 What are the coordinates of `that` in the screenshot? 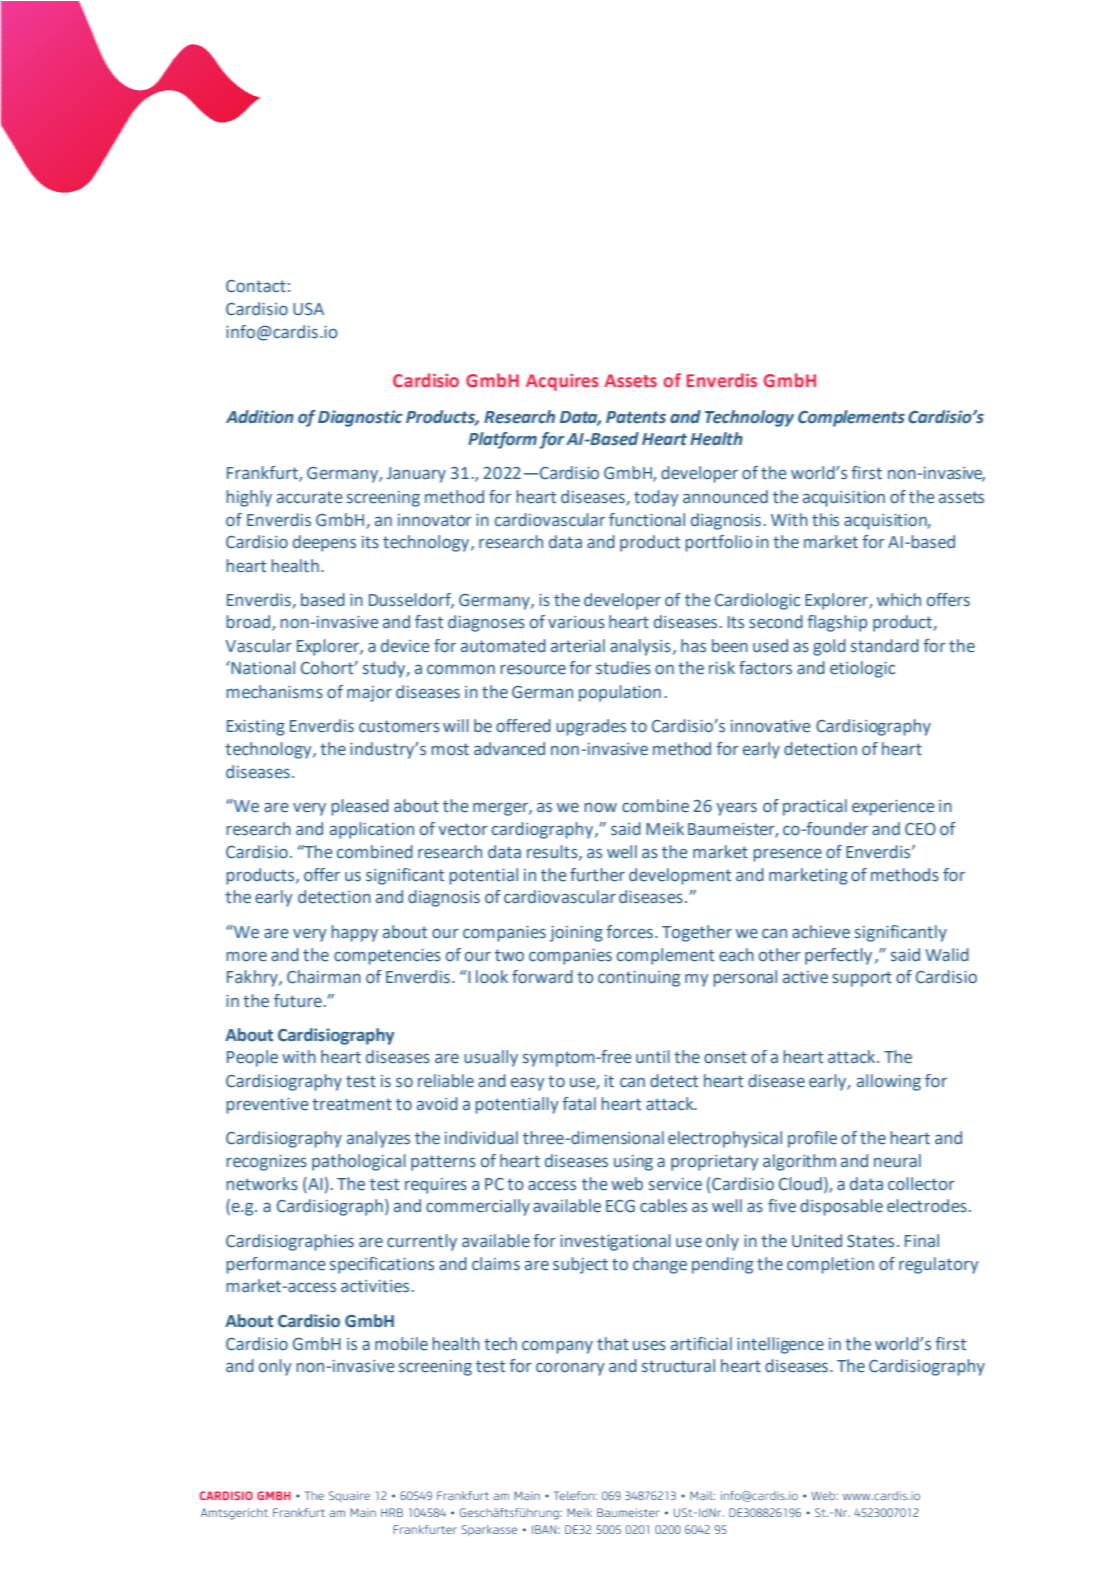 It's located at (613, 1344).
